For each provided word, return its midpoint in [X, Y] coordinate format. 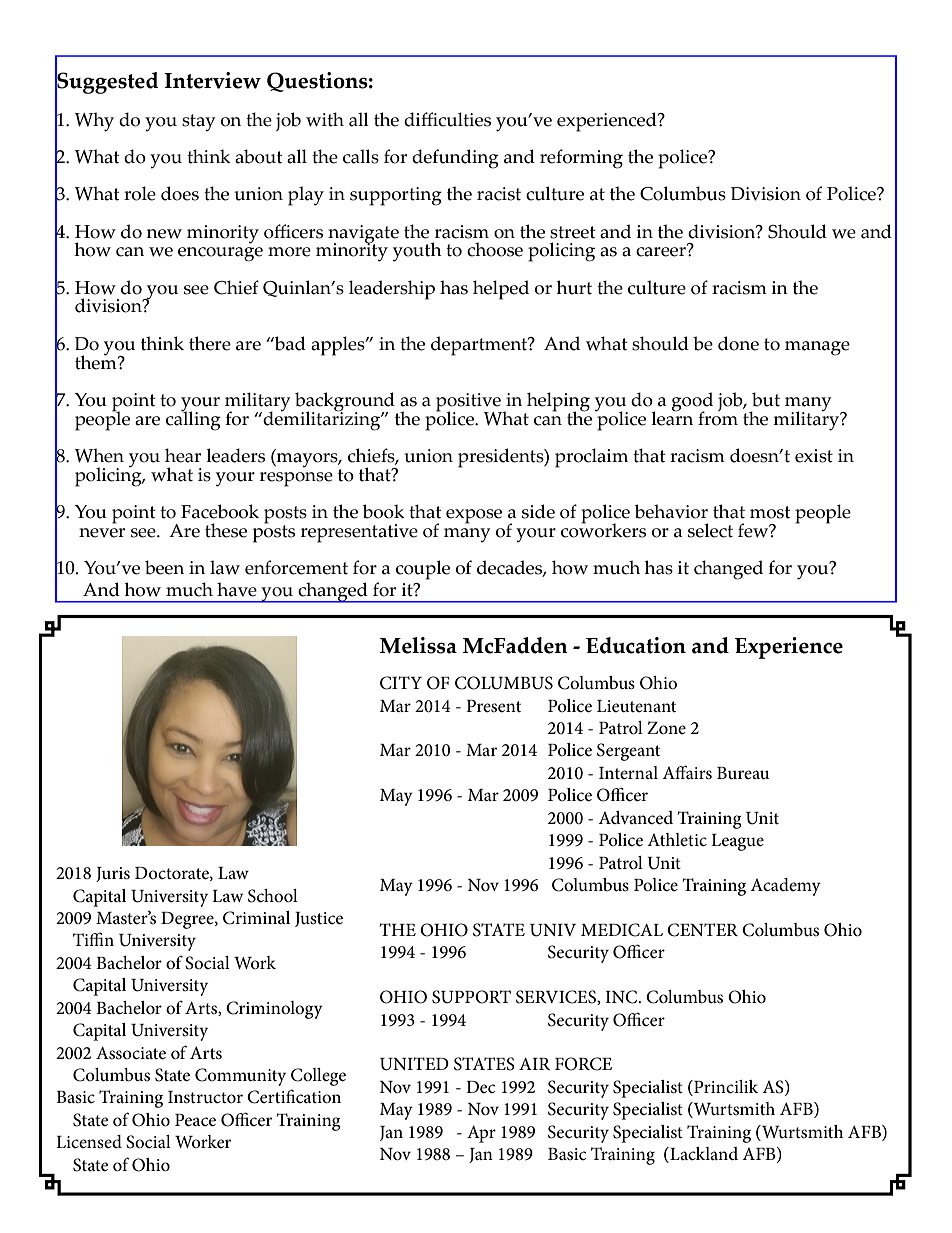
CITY [401, 683]
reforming [581, 159]
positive [469, 403]
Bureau [743, 773]
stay [198, 123]
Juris [113, 874]
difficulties [447, 119]
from [718, 417]
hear [183, 455]
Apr [481, 1134]
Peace [195, 1120]
